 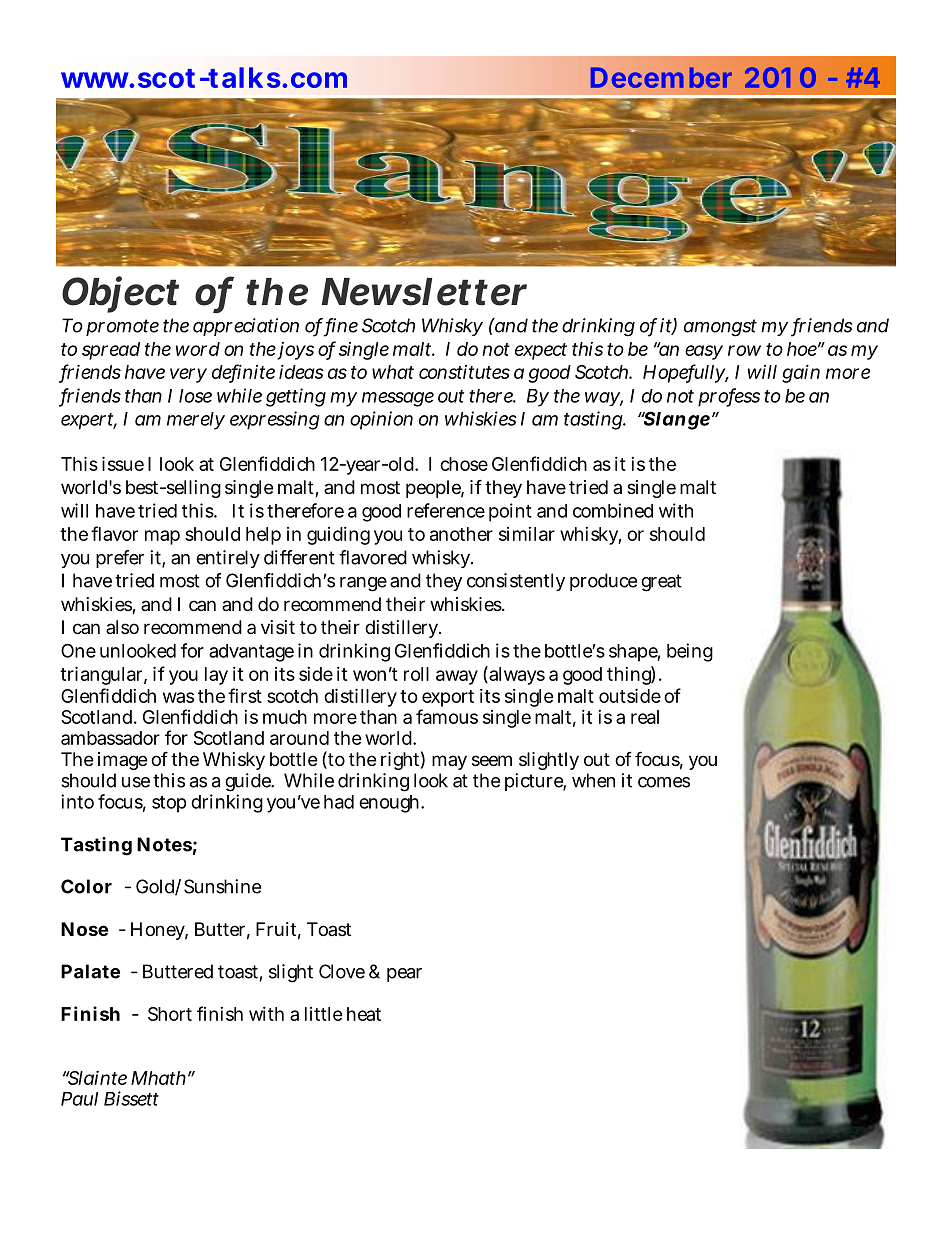 What do you see at coordinates (446, 510) in the screenshot?
I see `reference` at bounding box center [446, 510].
